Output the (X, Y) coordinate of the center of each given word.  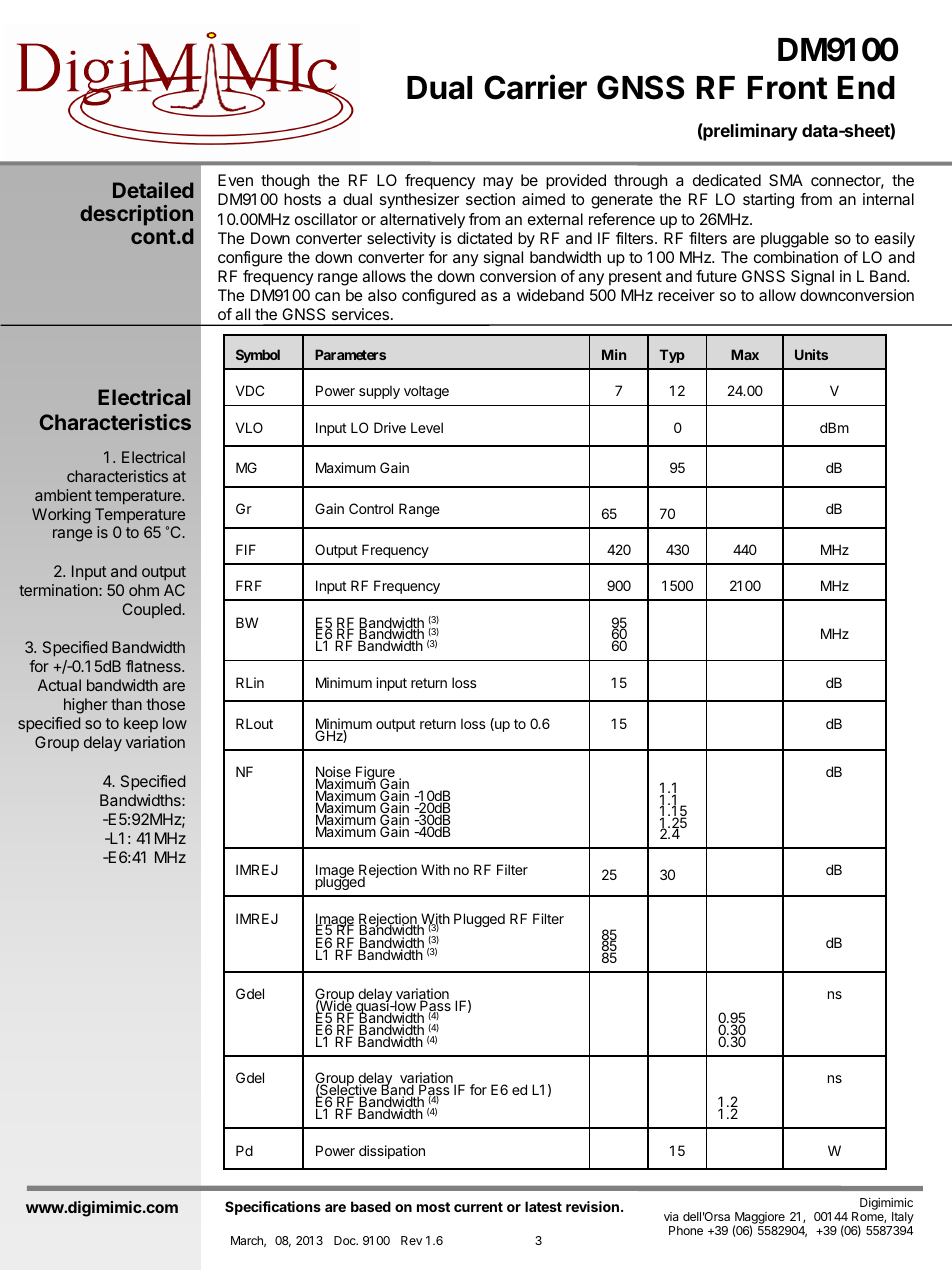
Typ (672, 356)
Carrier (535, 87)
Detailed (153, 190)
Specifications (273, 1208)
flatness (154, 666)
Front (788, 88)
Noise (333, 773)
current (478, 1207)
